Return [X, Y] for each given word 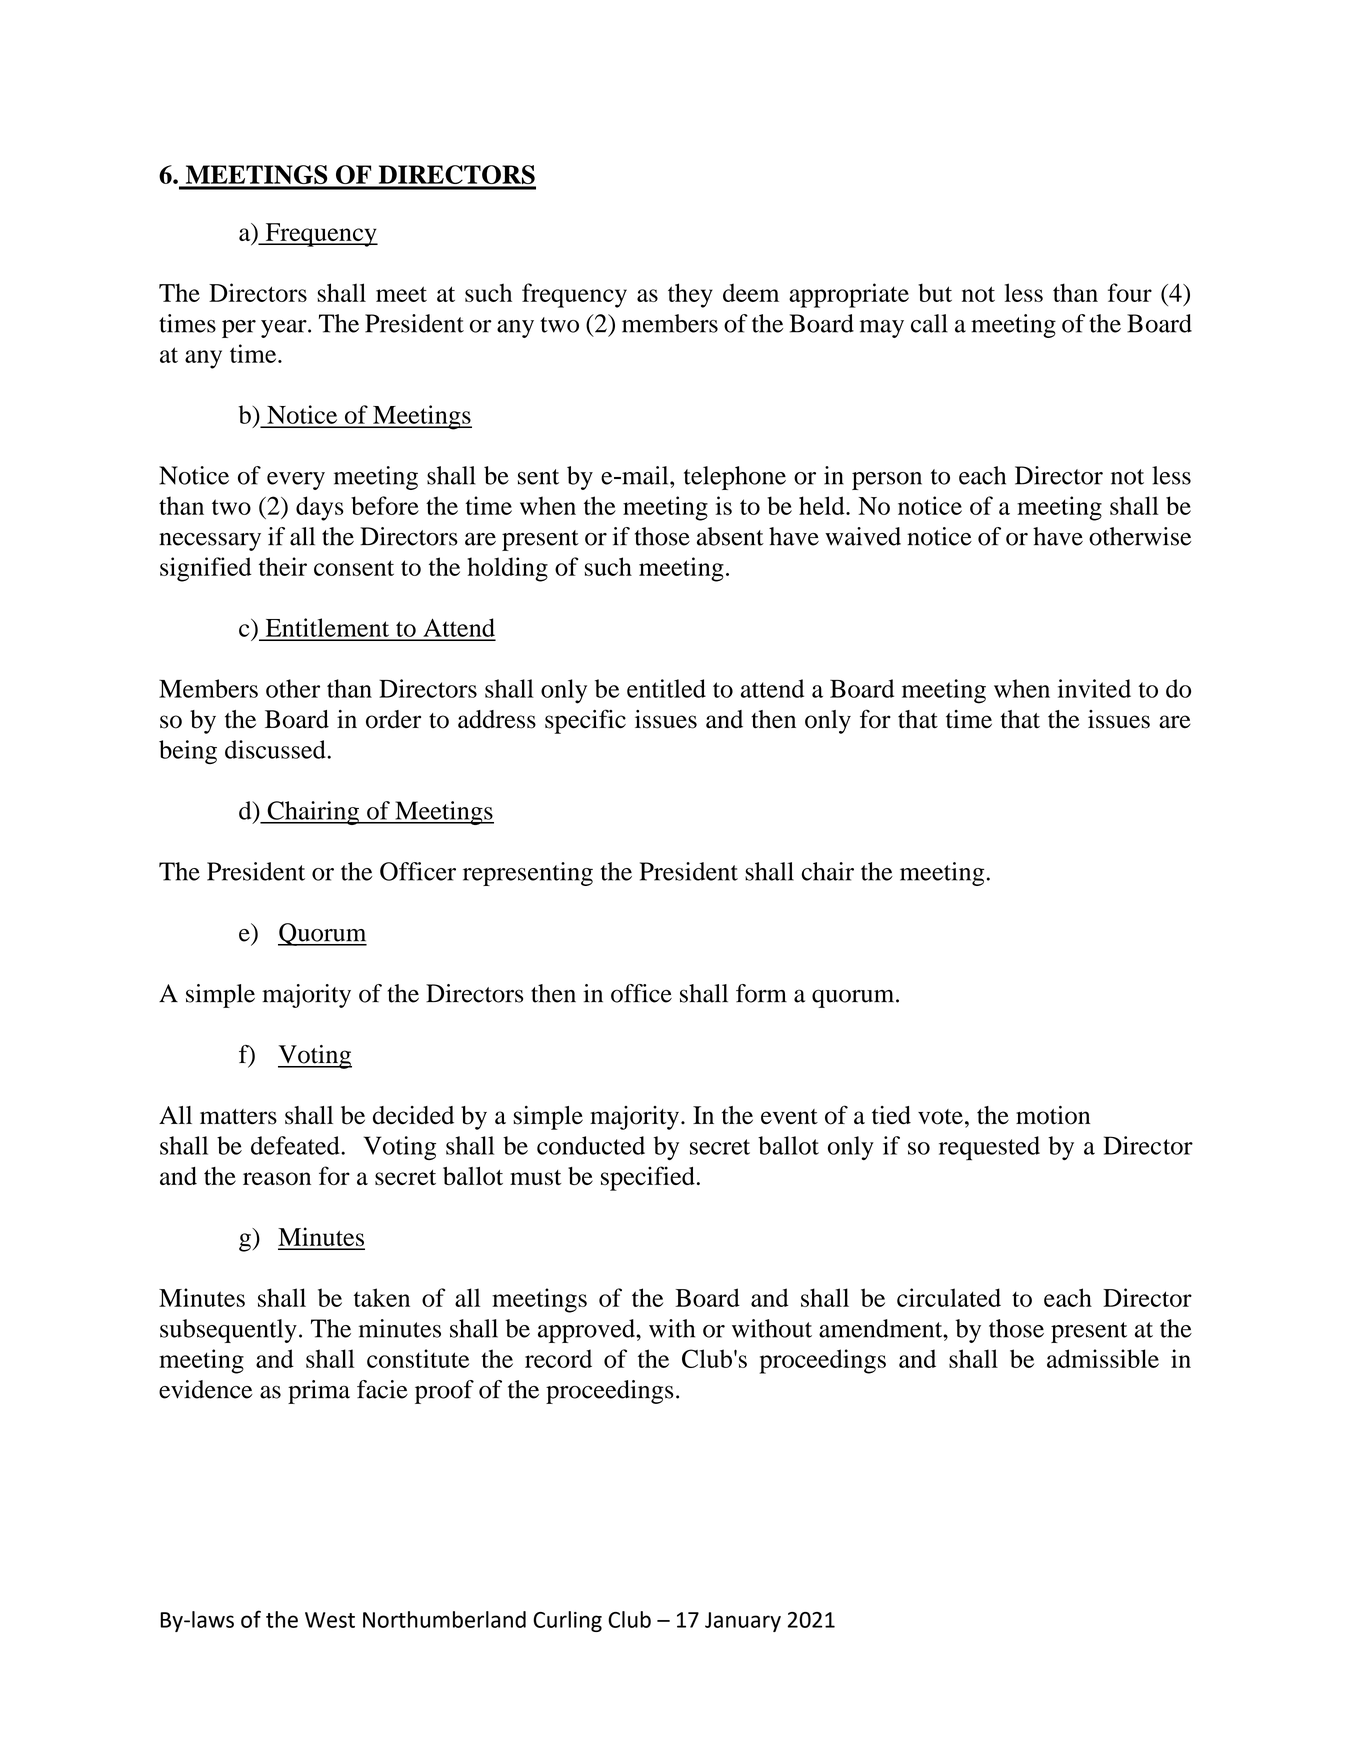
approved [587, 1331]
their [283, 566]
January [743, 1622]
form [761, 993]
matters [238, 1117]
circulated [949, 1297]
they [690, 295]
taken [382, 1297]
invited [1094, 688]
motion [1053, 1115]
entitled [666, 688]
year [285, 329]
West [330, 1620]
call [929, 323]
